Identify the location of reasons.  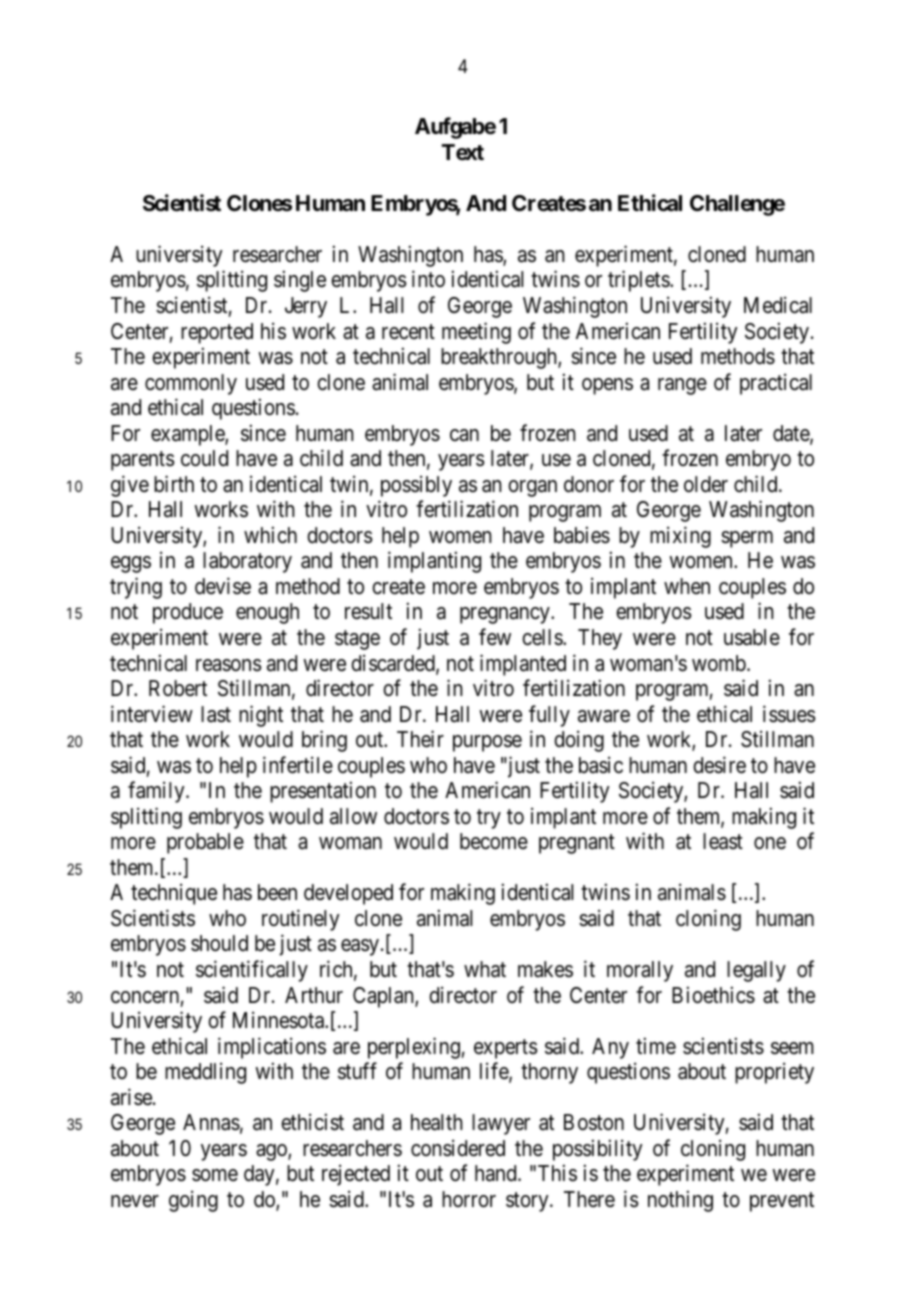
(229, 665).
